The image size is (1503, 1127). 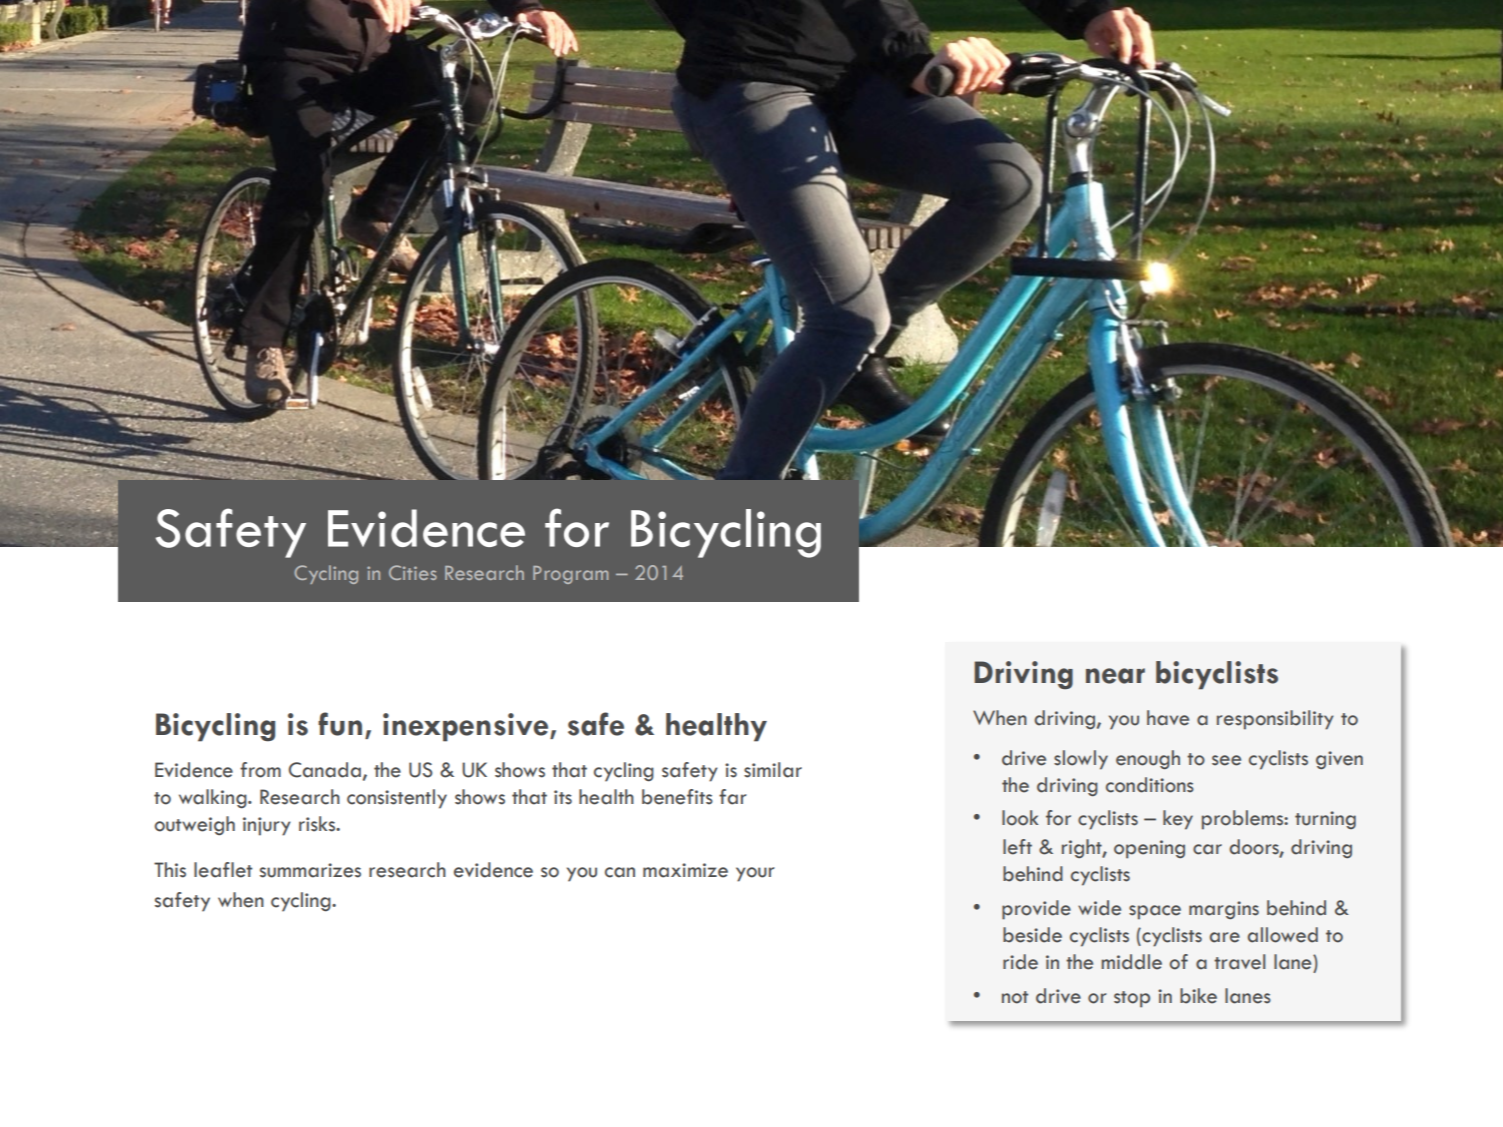 What do you see at coordinates (755, 874) in the document?
I see `your` at bounding box center [755, 874].
